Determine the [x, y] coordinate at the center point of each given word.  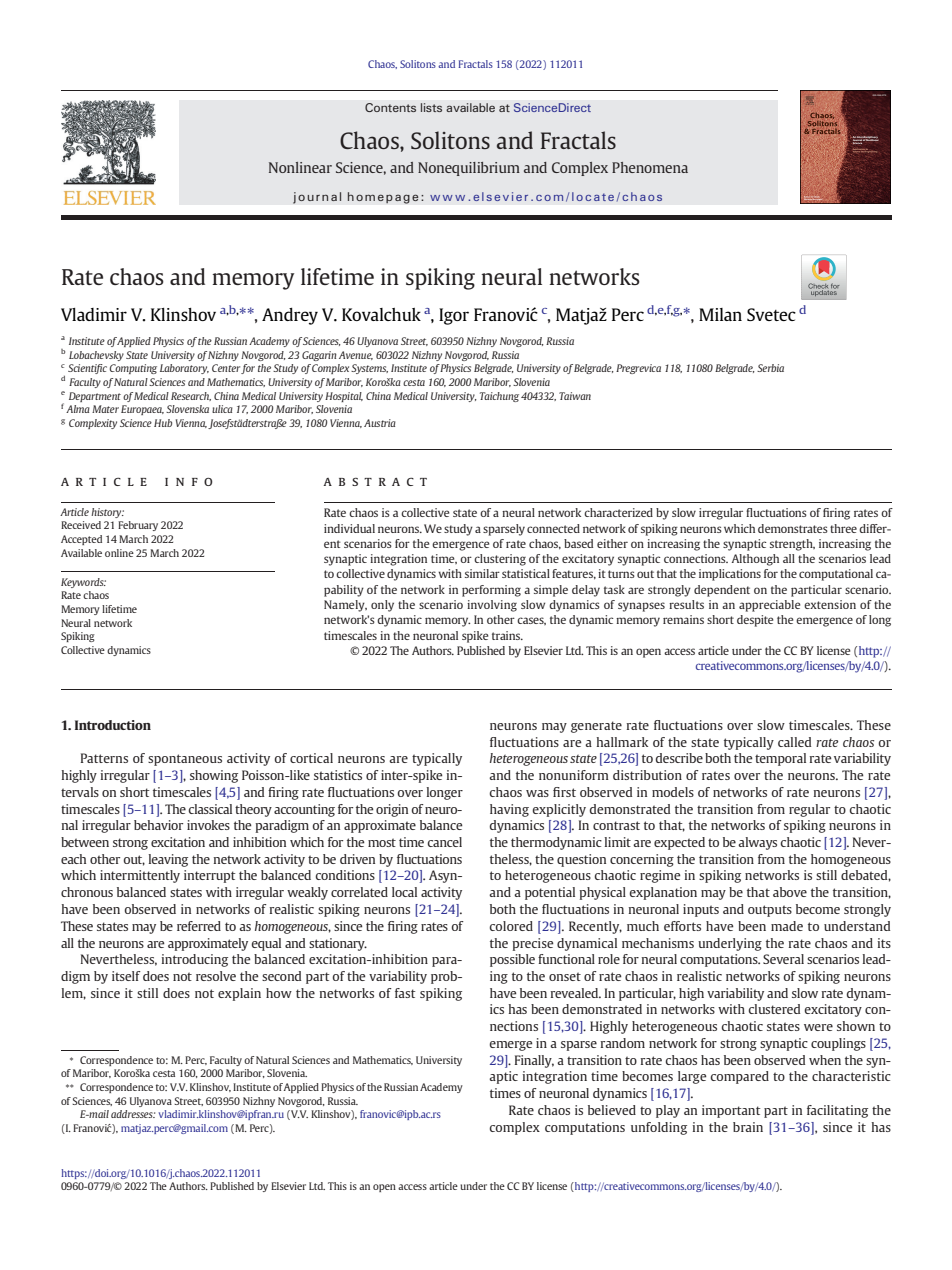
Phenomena [650, 167]
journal [317, 198]
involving [492, 606]
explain [239, 994]
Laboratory [184, 369]
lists [431, 107]
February [138, 526]
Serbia [770, 368]
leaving [168, 860]
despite [755, 621]
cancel [444, 842]
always [757, 843]
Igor [454, 316]
